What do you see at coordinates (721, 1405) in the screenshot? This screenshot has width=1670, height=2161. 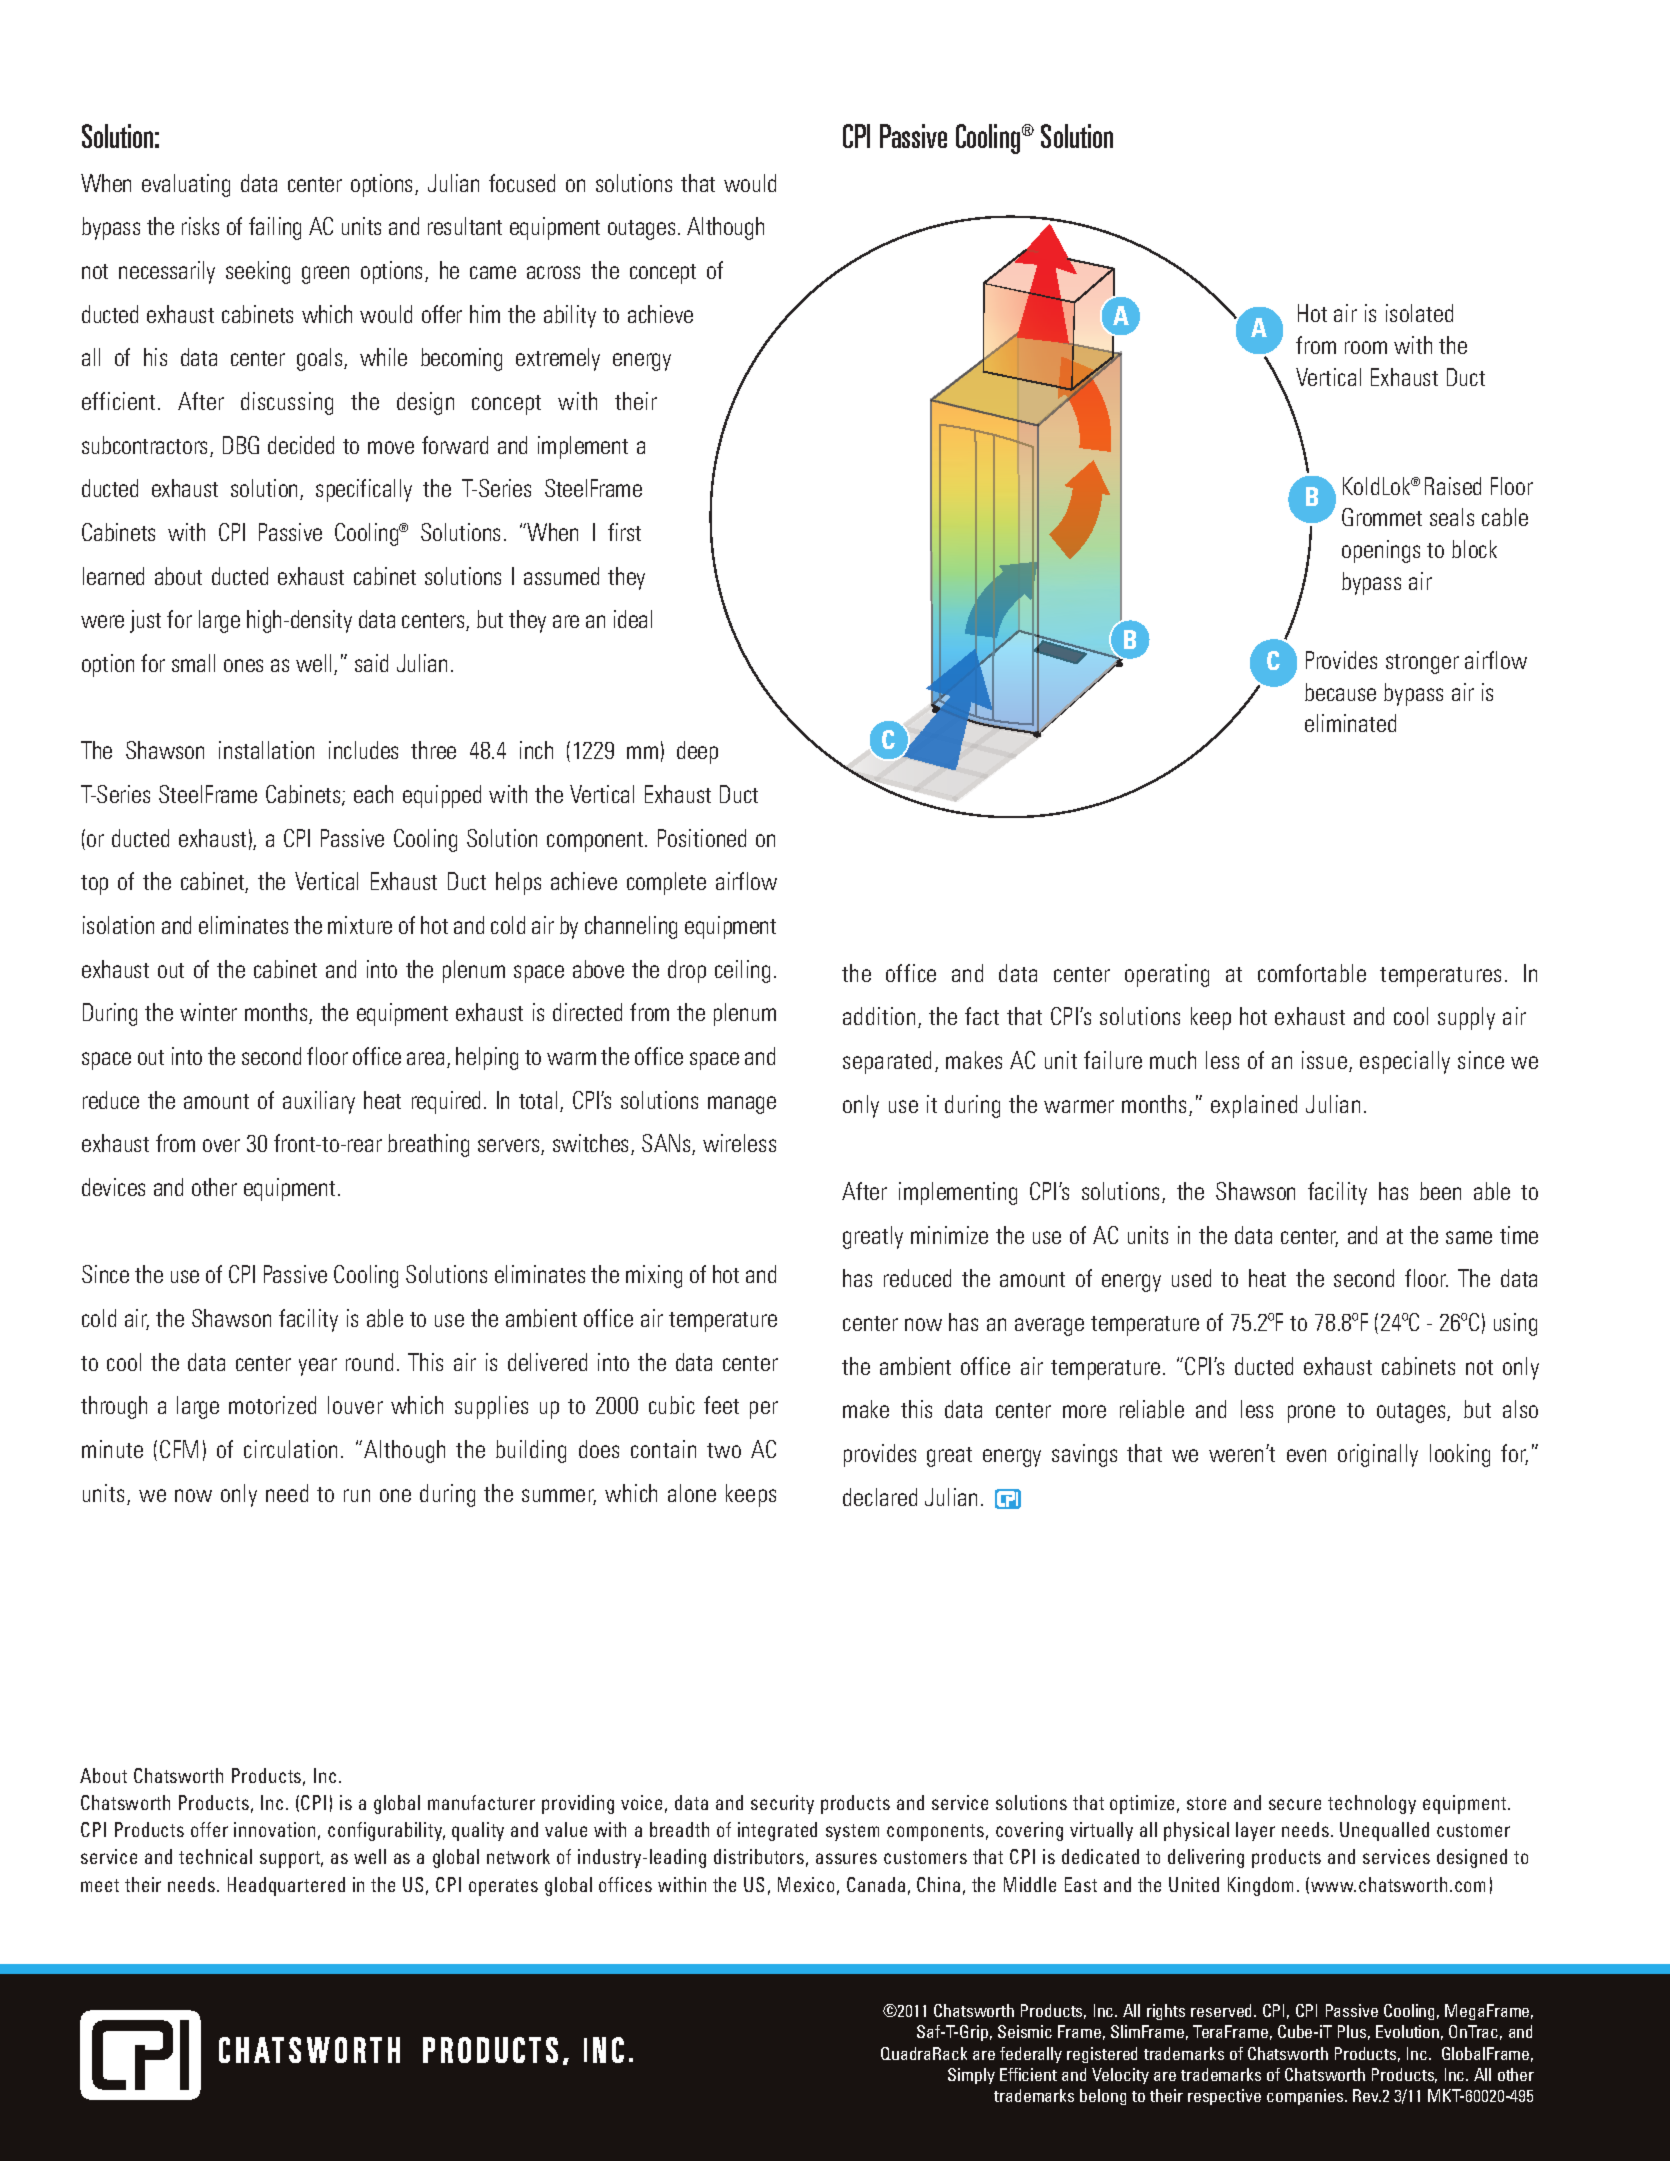 I see `feet` at bounding box center [721, 1405].
